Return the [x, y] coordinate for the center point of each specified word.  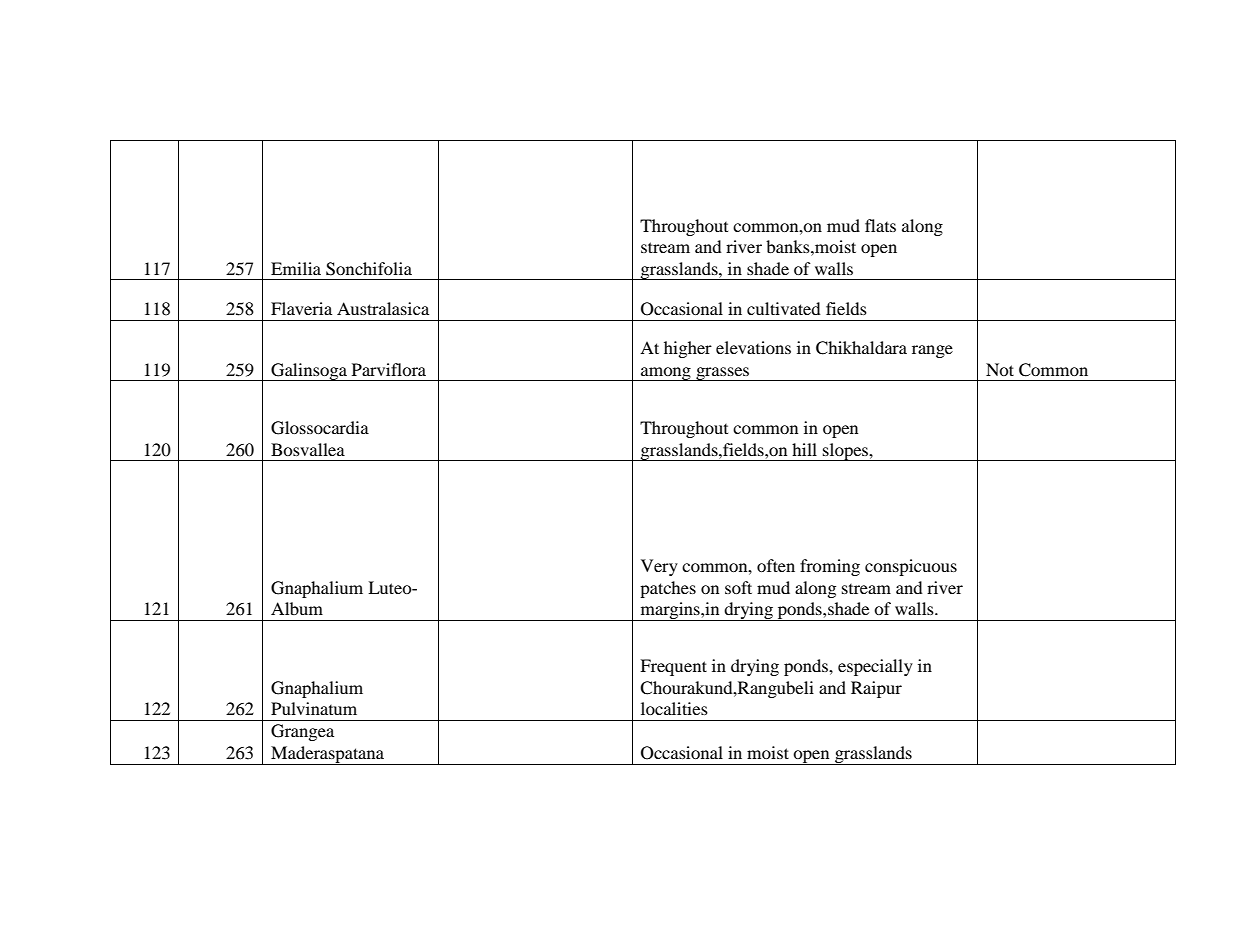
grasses [723, 374]
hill [804, 449]
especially [875, 667]
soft [738, 587]
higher [688, 349]
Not [1000, 369]
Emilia [296, 268]
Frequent [673, 667]
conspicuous [911, 567]
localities [674, 708]
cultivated [784, 308]
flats [880, 225]
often [776, 565]
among [666, 374]
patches [668, 589]
